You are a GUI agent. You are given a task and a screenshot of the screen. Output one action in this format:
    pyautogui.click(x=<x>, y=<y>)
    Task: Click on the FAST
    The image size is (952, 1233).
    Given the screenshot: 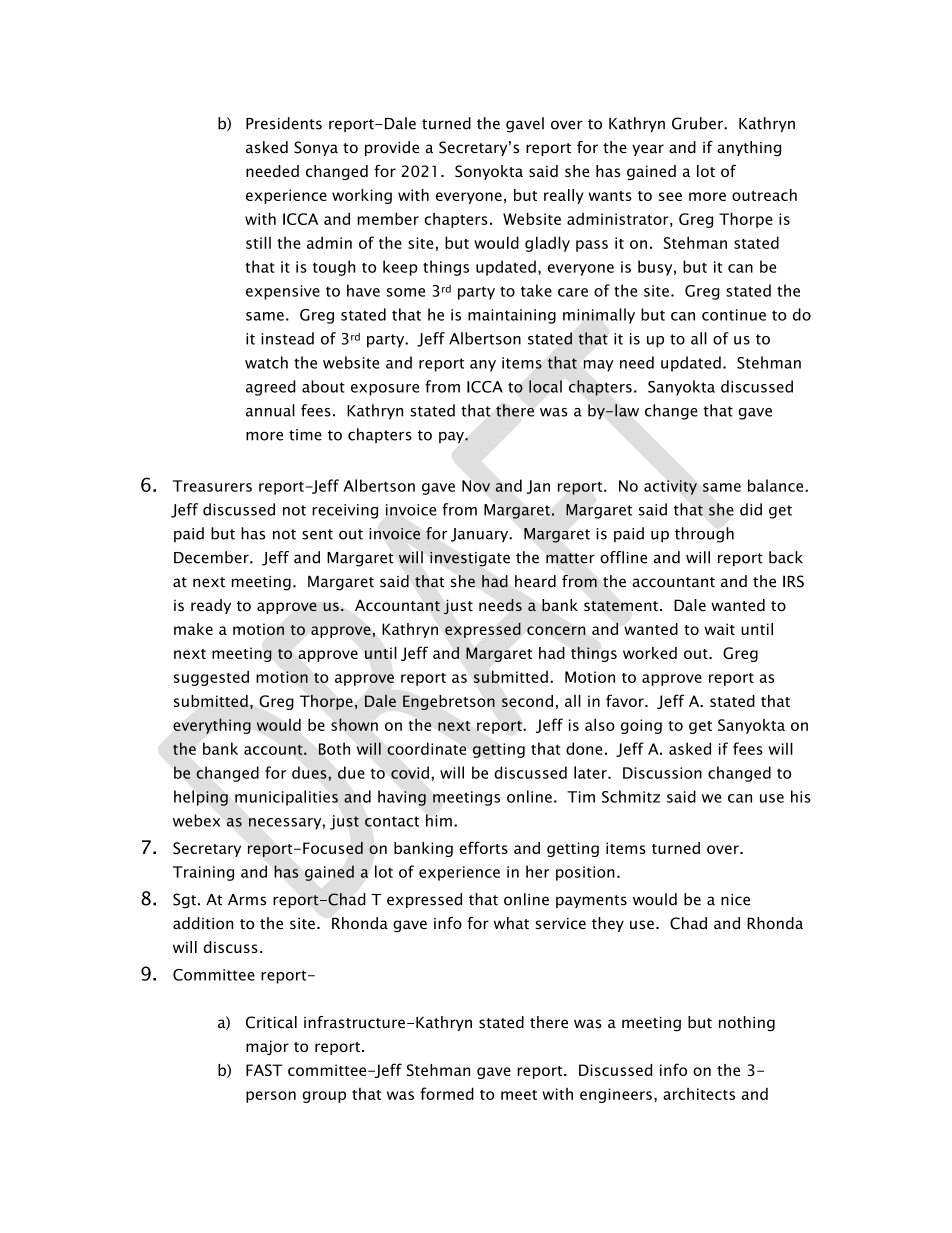 What is the action you would take?
    pyautogui.click(x=264, y=1070)
